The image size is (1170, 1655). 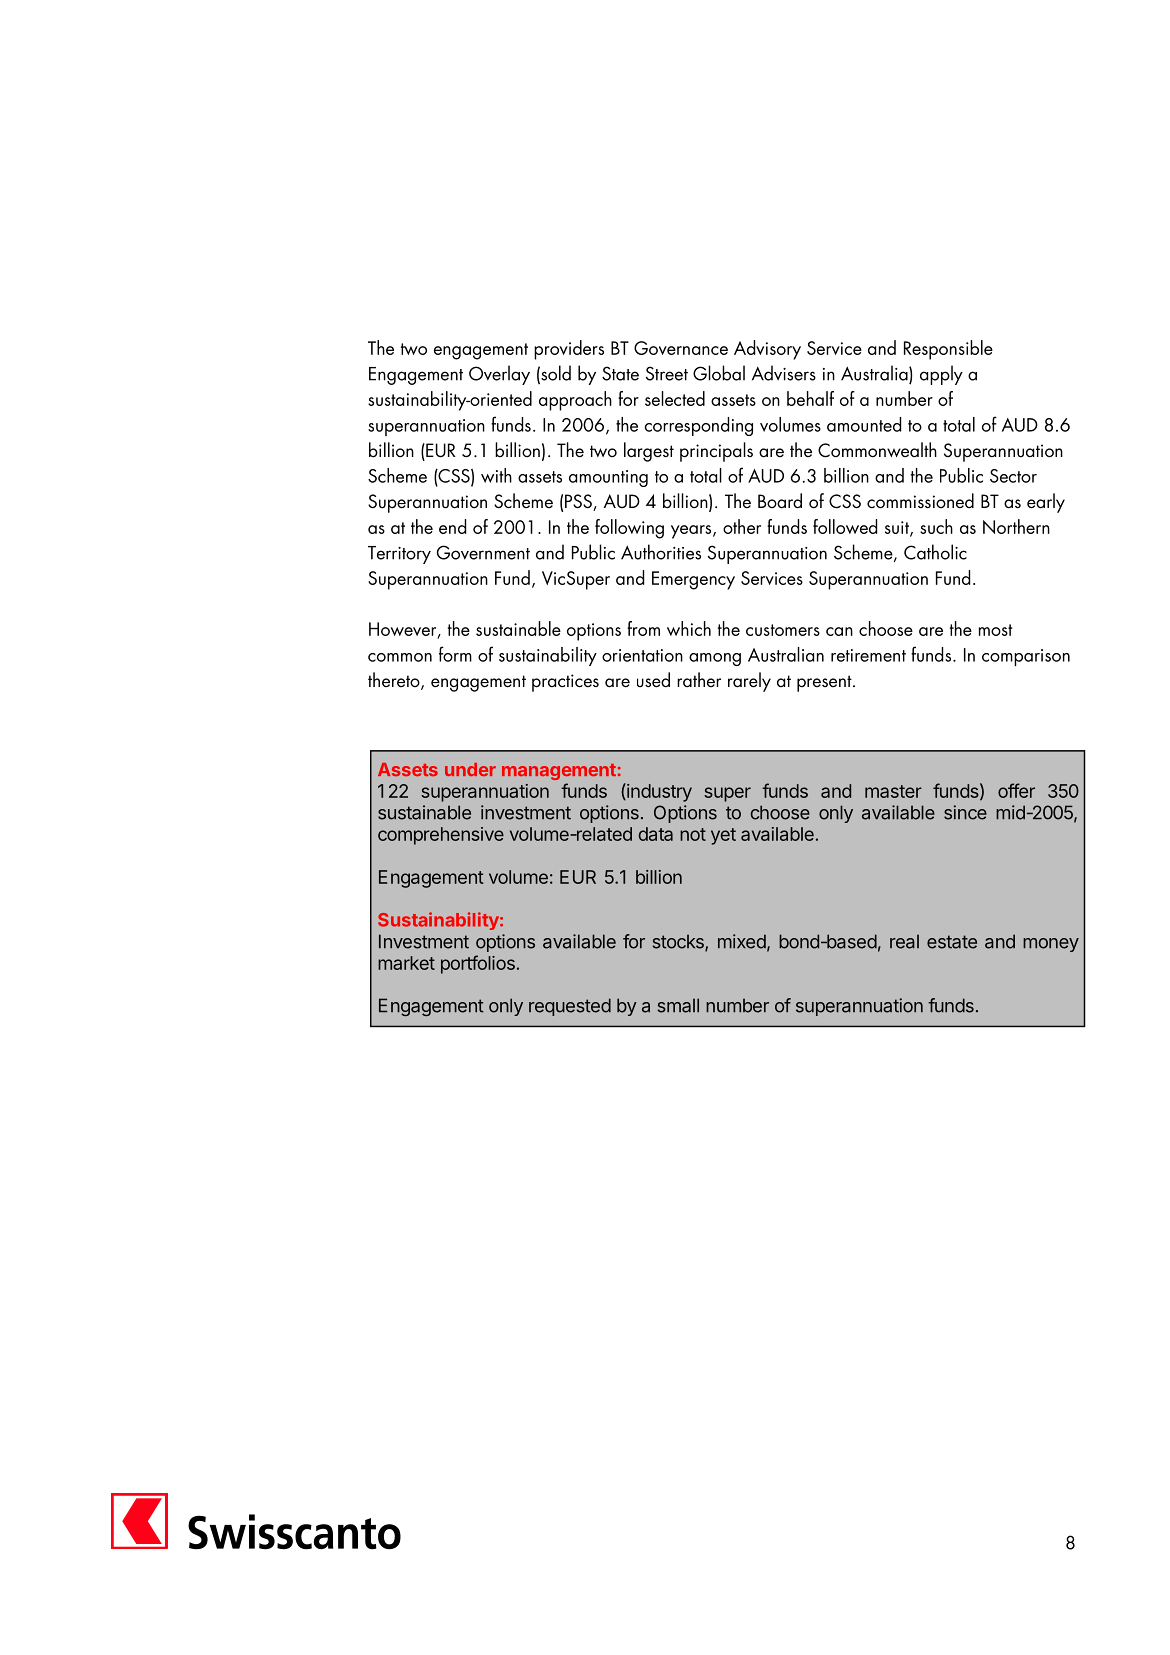 I want to click on comparison, so click(x=1026, y=657).
